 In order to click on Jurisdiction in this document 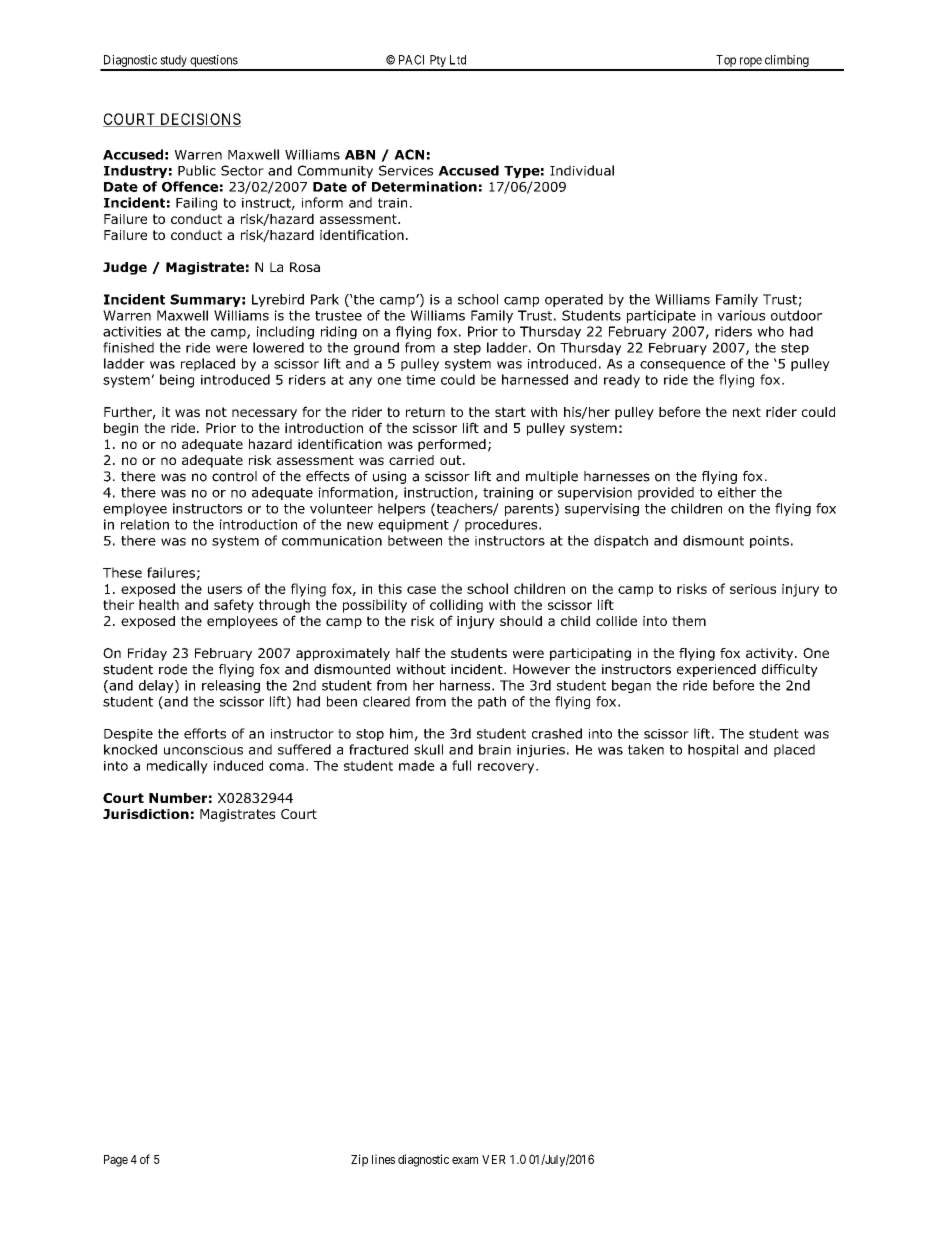, I will do `click(146, 814)`.
